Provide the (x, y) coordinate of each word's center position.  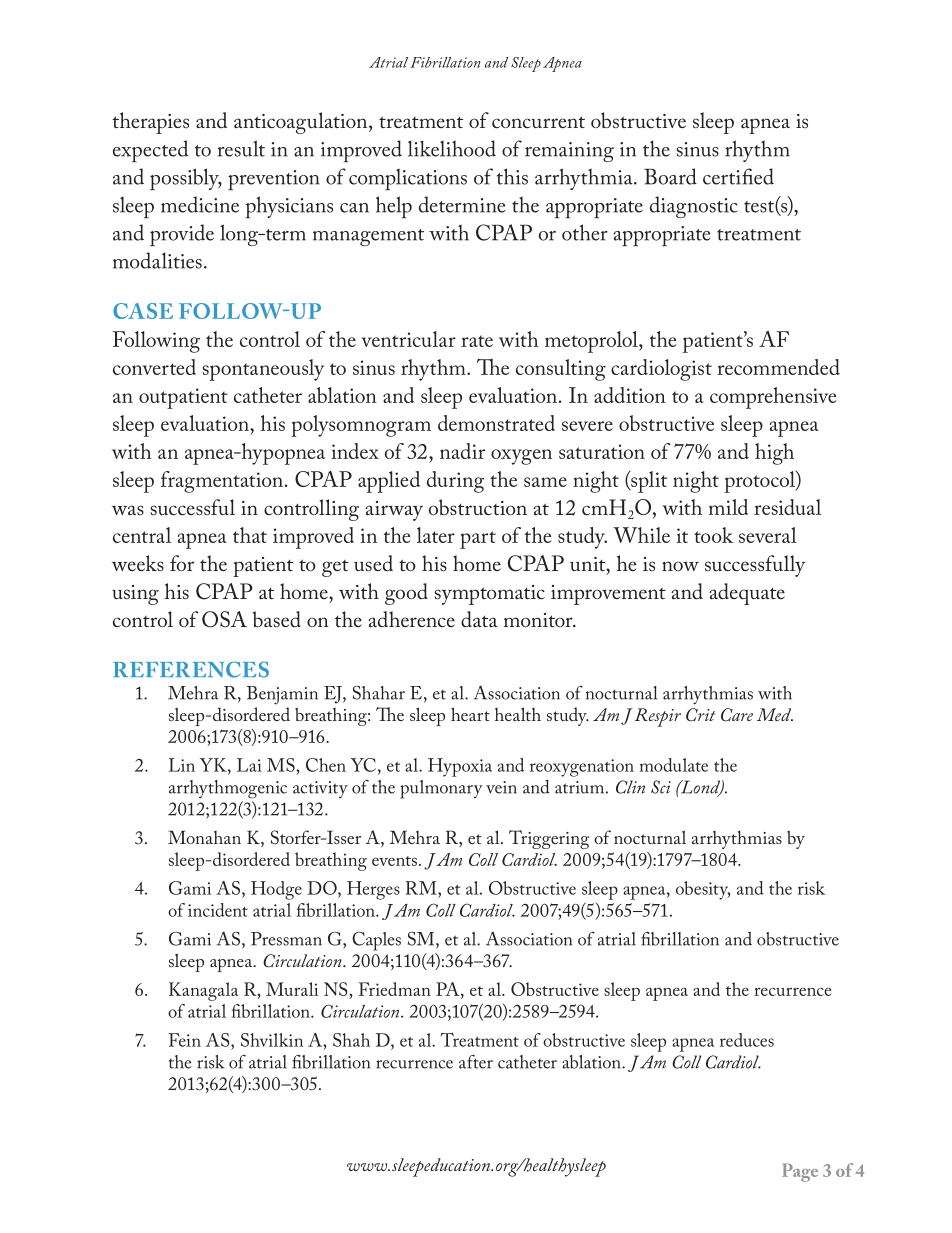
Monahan (204, 837)
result (241, 148)
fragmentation (222, 482)
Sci (661, 787)
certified (738, 176)
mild (728, 507)
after (476, 1062)
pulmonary (441, 789)
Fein (184, 1040)
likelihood (452, 148)
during (456, 482)
